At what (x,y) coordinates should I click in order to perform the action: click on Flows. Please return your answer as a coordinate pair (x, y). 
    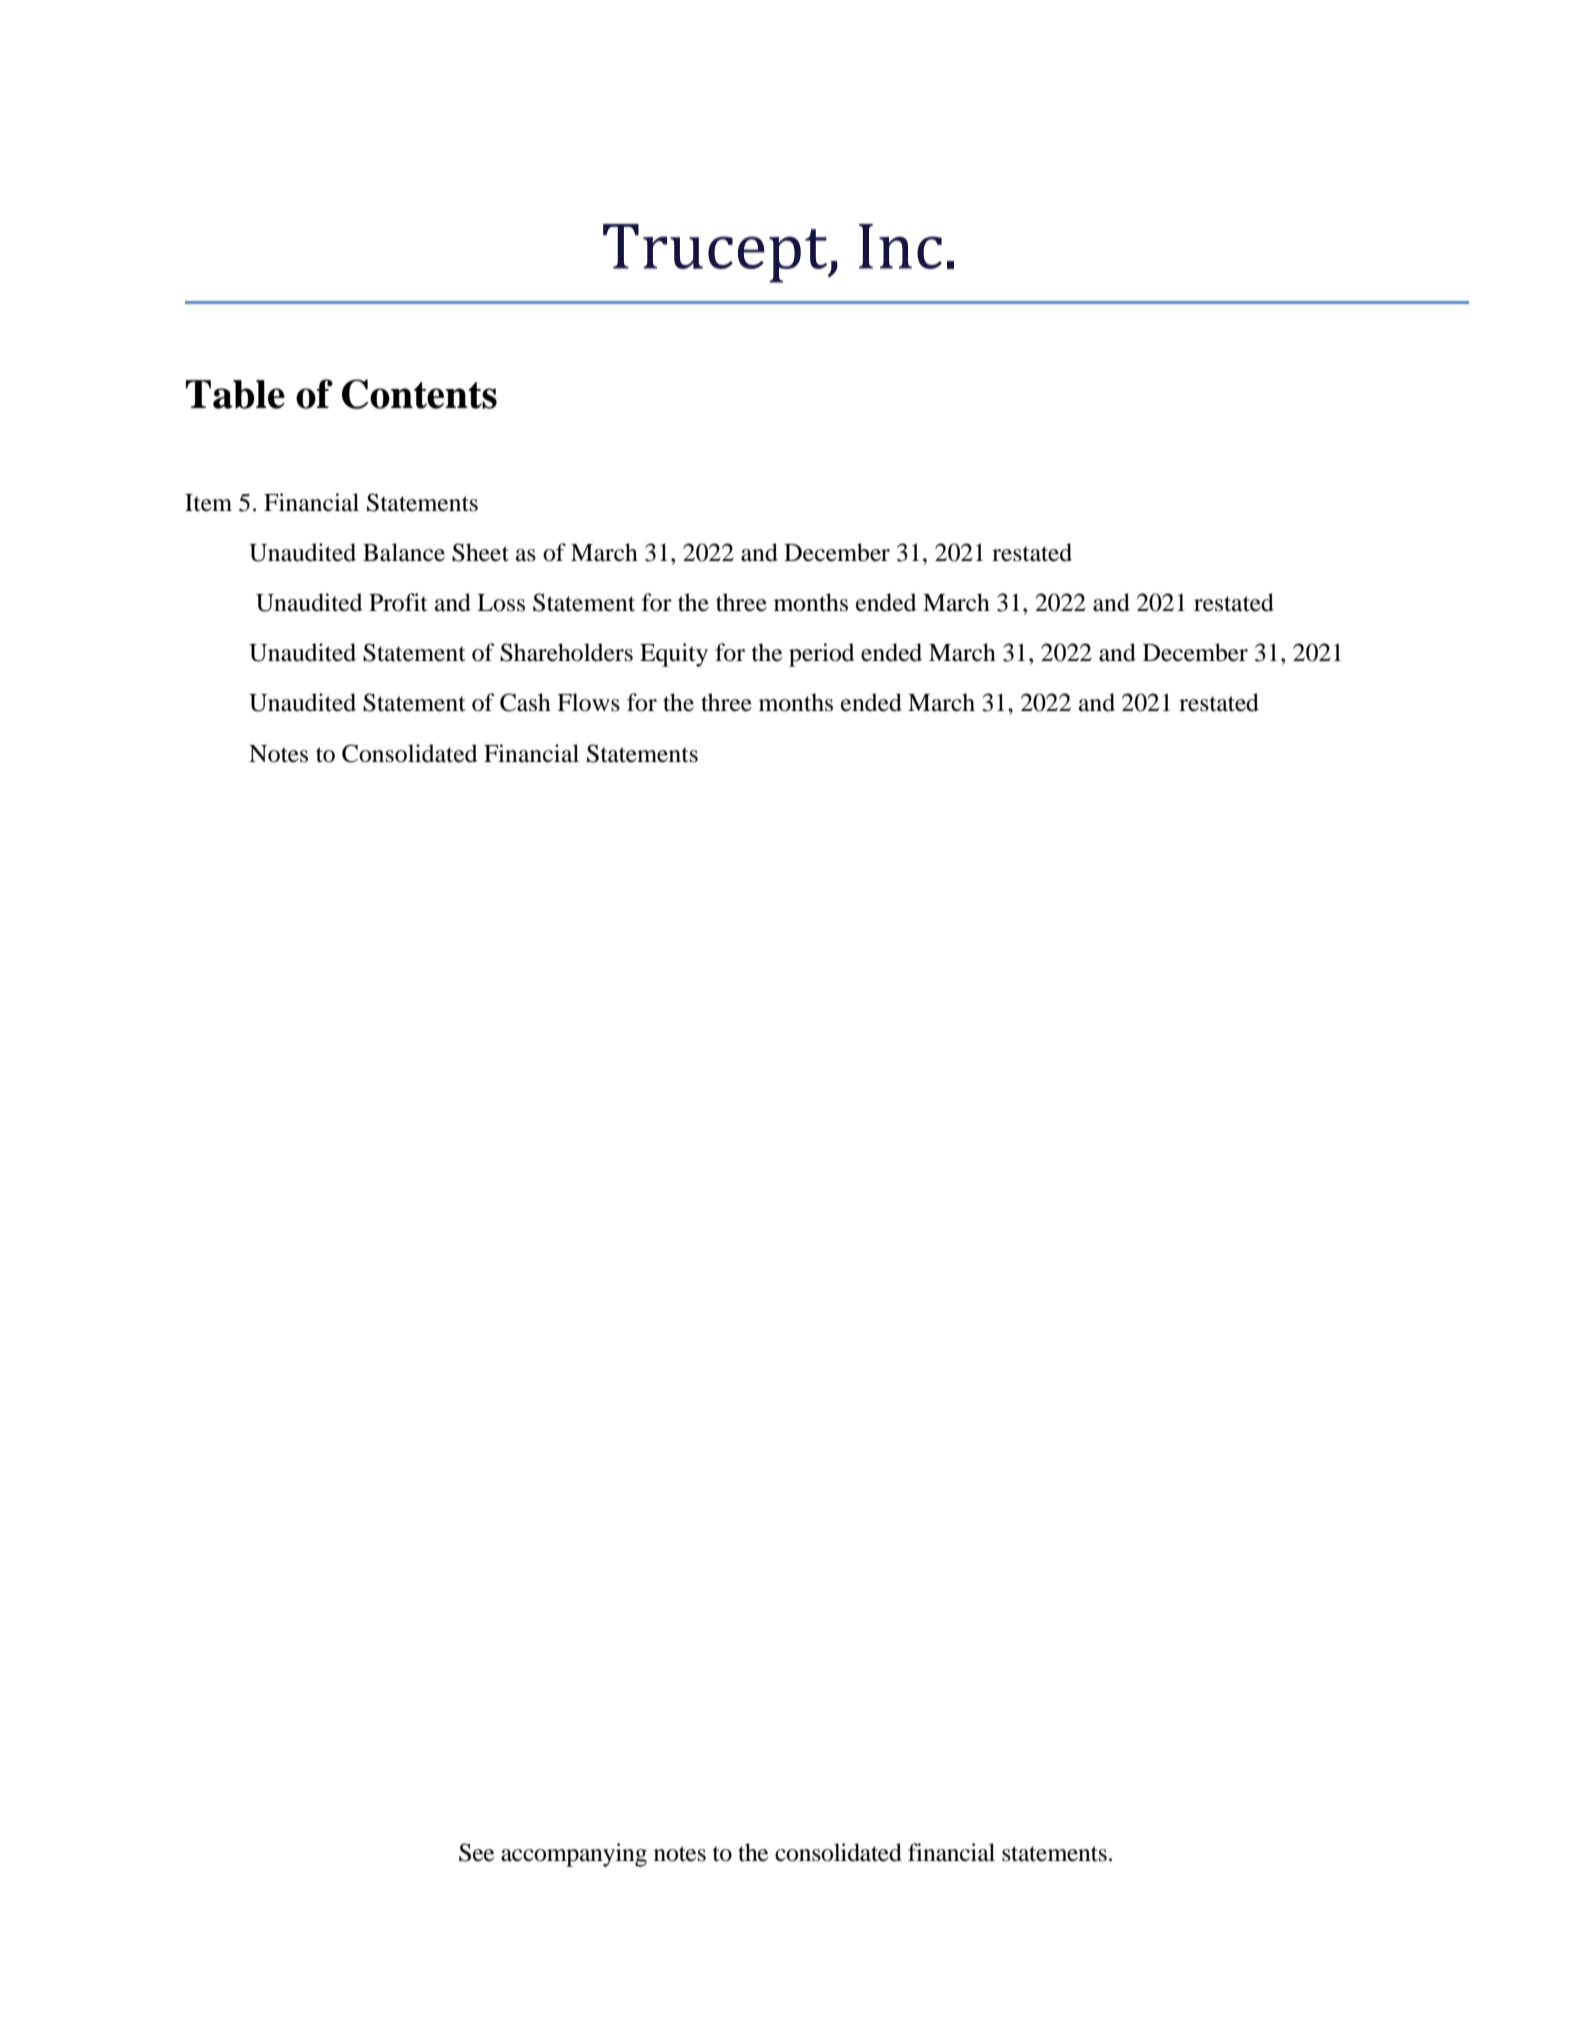
    Looking at the image, I should click on (588, 702).
